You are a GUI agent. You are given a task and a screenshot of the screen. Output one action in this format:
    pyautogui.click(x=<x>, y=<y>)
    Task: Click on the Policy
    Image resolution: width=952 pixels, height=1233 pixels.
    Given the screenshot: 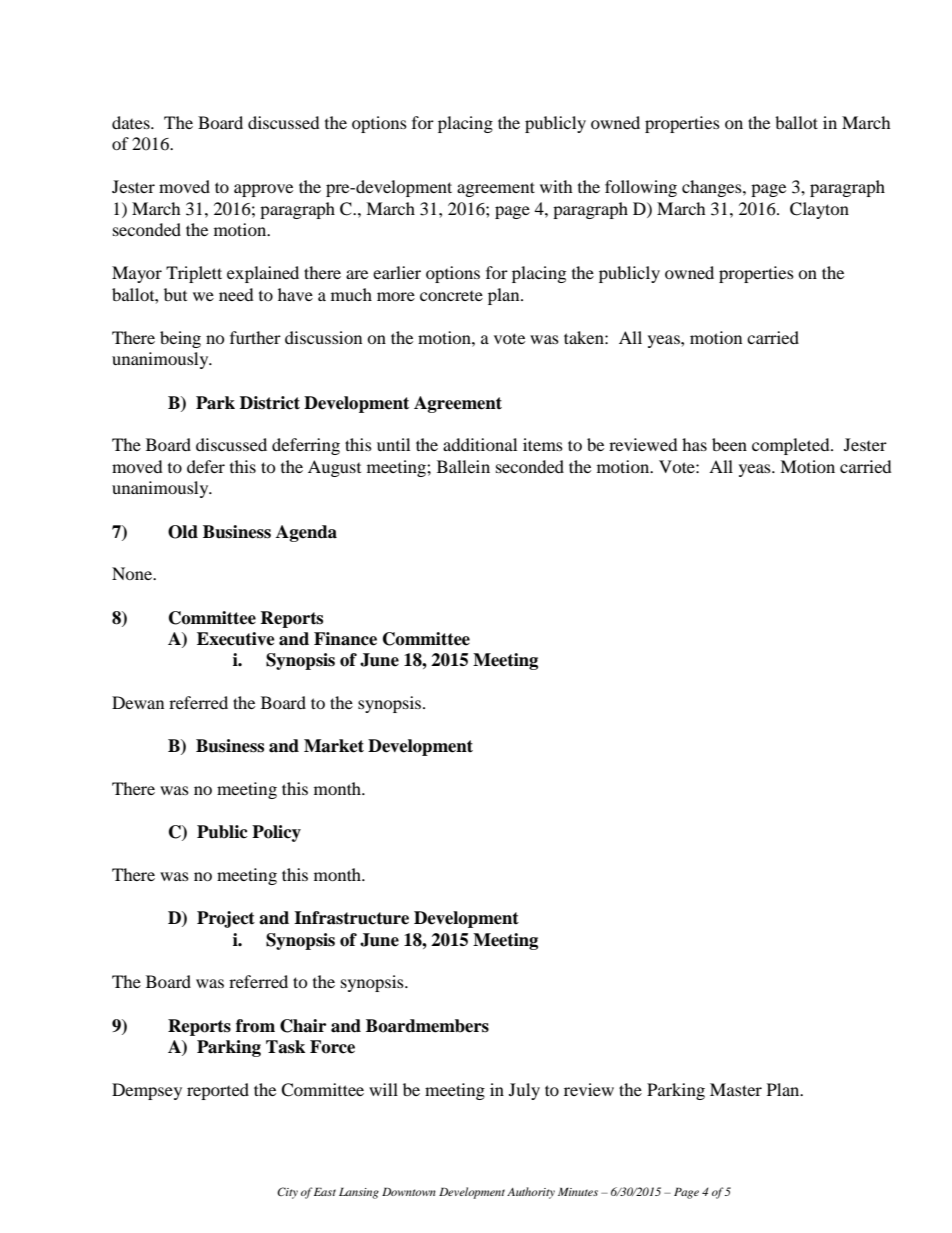 What is the action you would take?
    pyautogui.click(x=276, y=833)
